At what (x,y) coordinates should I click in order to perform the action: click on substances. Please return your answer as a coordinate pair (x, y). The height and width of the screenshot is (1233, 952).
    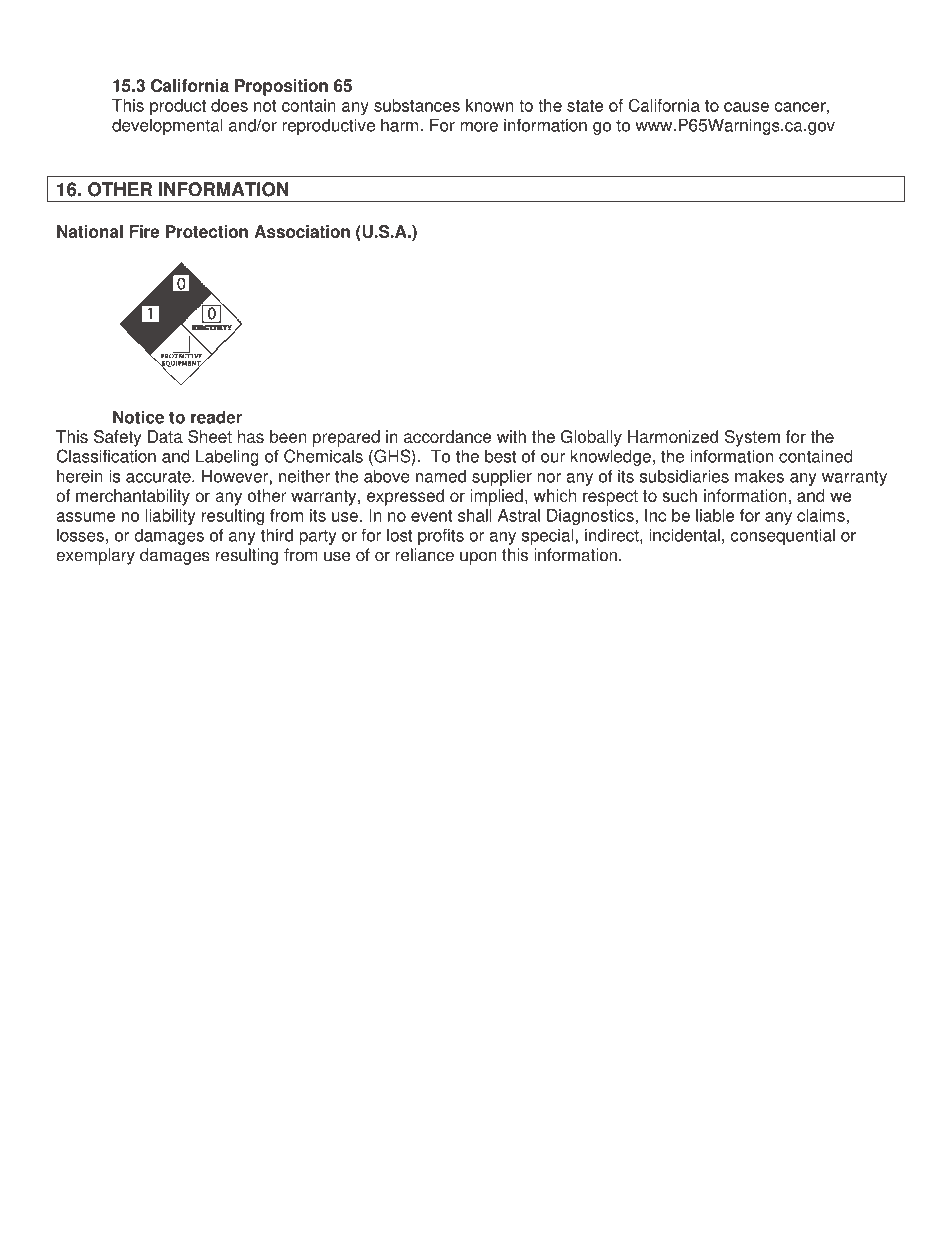
    Looking at the image, I should click on (417, 105).
